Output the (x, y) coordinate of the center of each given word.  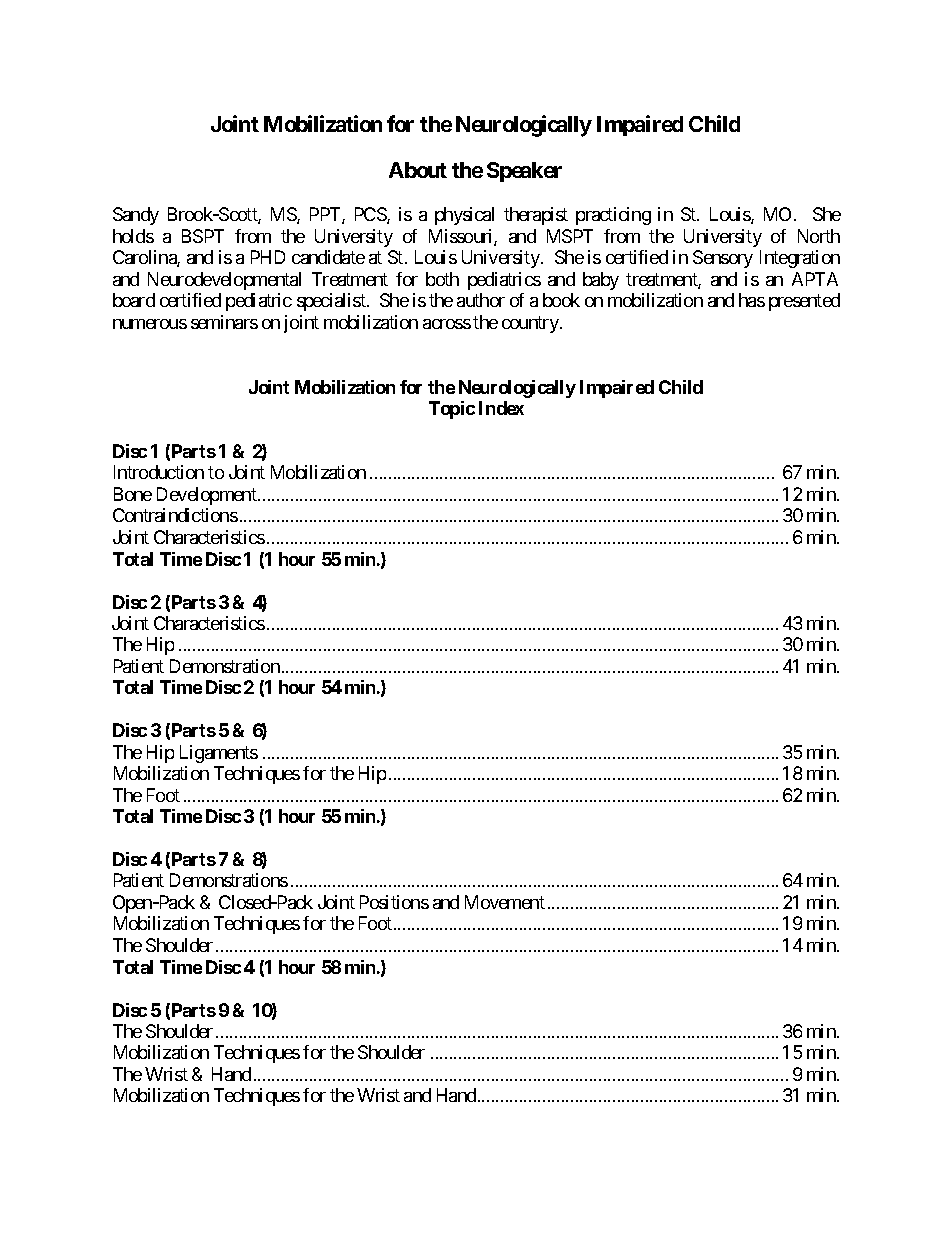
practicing (613, 216)
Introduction (159, 472)
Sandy (136, 216)
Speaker (524, 172)
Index (501, 408)
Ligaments (219, 754)
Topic (452, 410)
